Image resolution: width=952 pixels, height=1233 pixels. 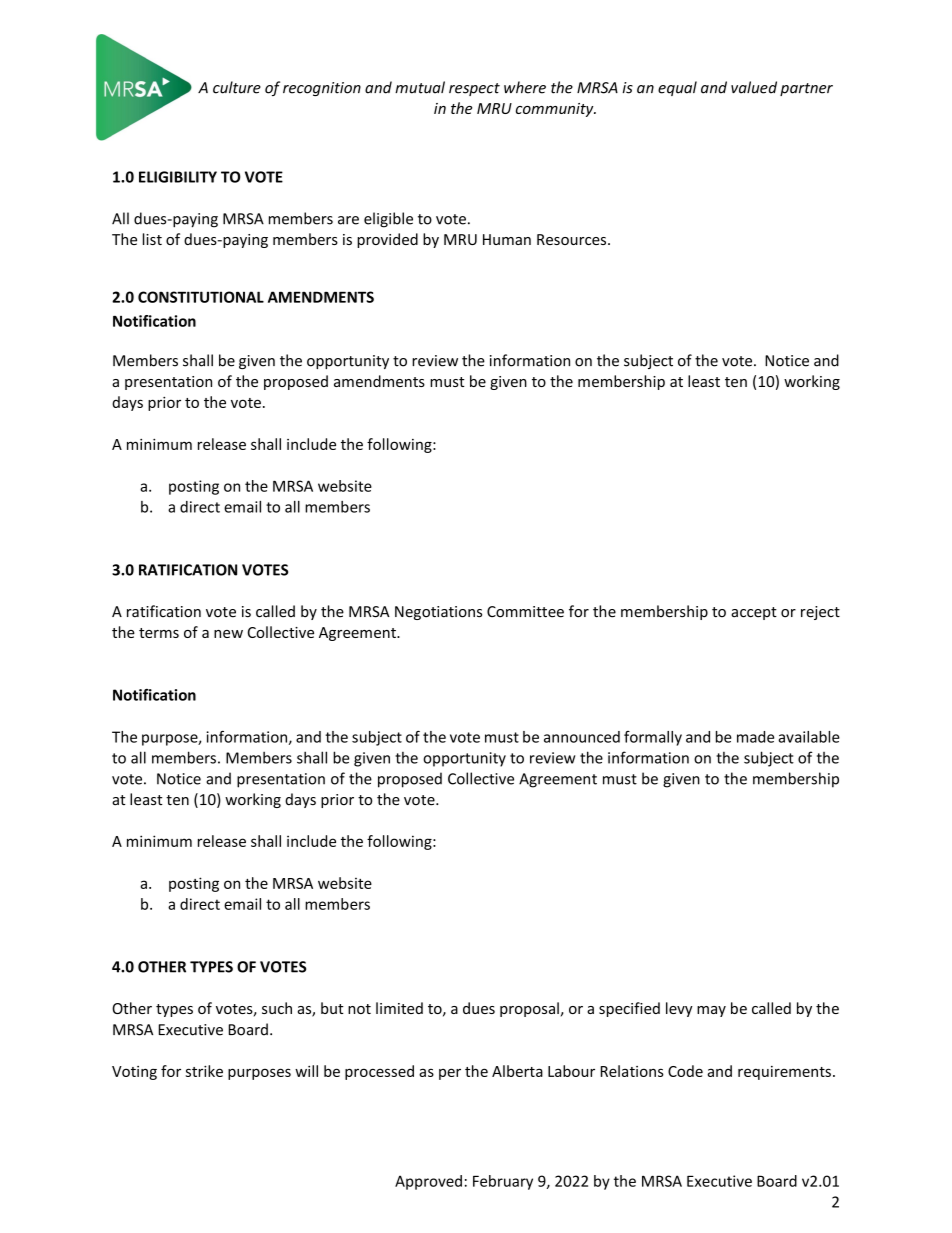 What do you see at coordinates (755, 737) in the screenshot?
I see `made` at bounding box center [755, 737].
